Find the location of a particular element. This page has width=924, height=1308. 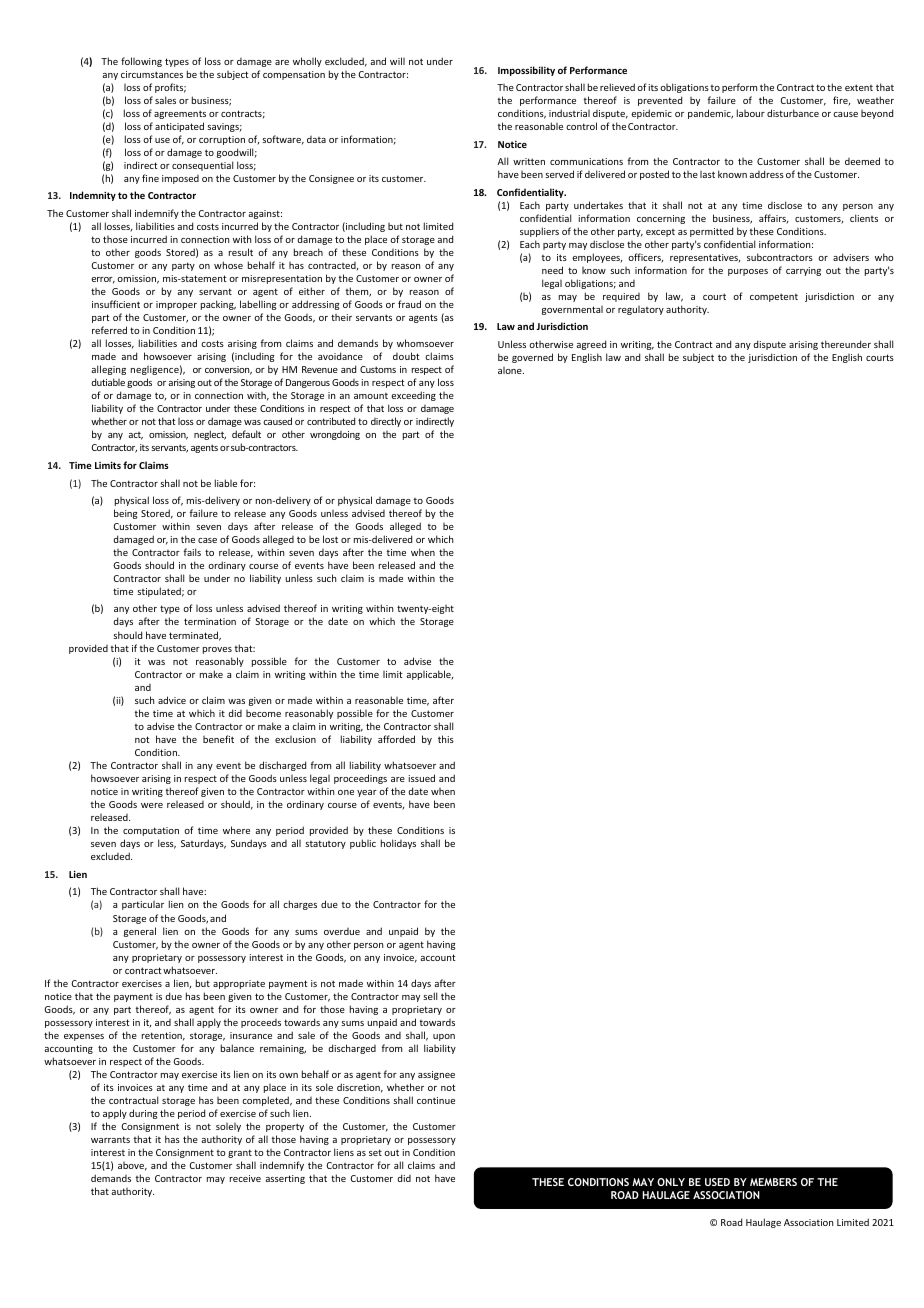

competent is located at coordinates (774, 297).
